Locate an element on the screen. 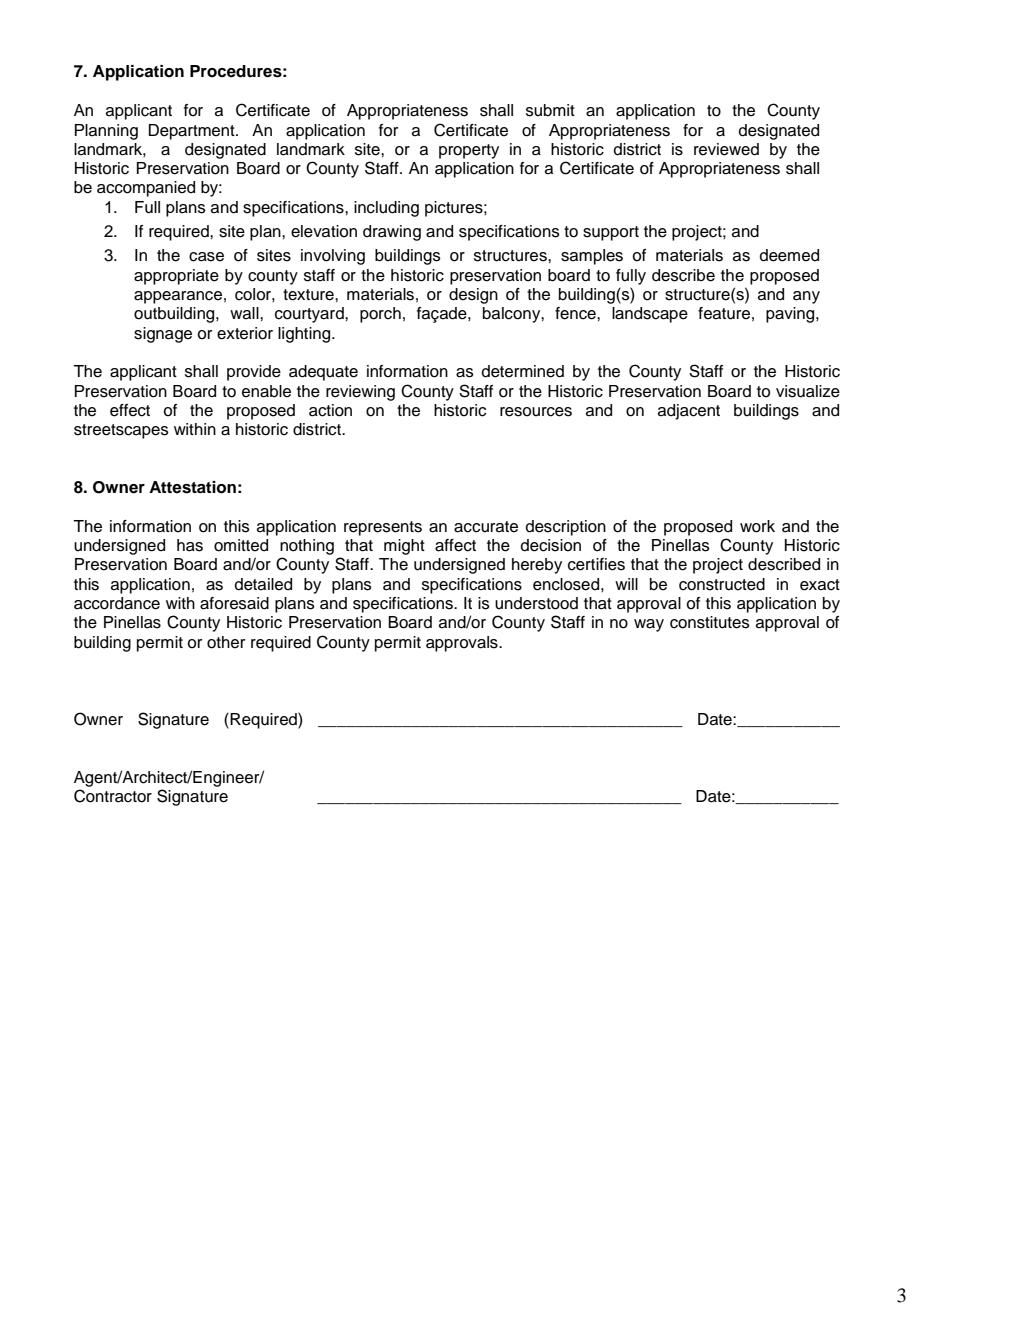 The height and width of the screenshot is (1330, 1028). adjacent is located at coordinates (689, 412).
